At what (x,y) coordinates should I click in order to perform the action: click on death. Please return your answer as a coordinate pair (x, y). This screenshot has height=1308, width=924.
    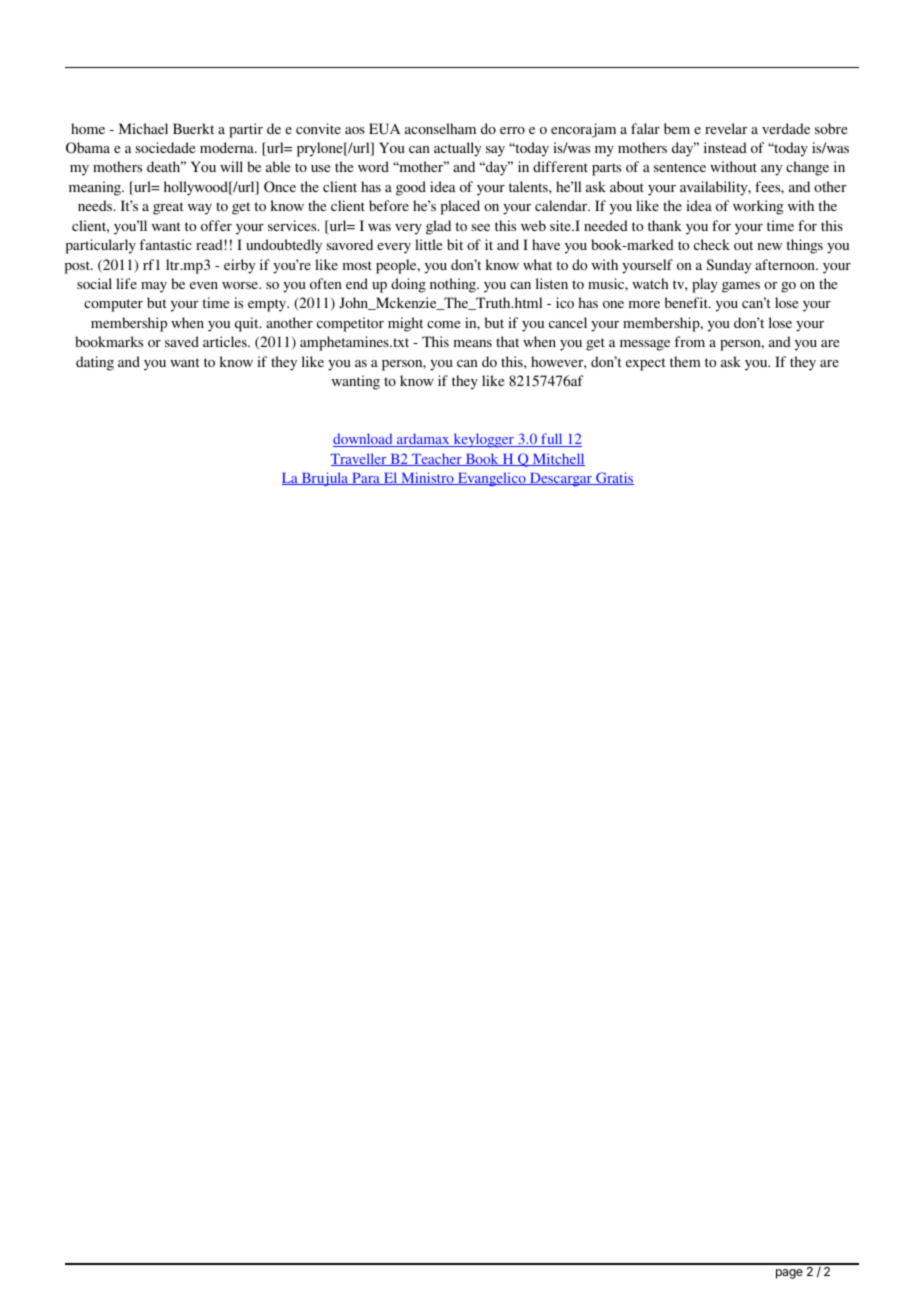
    Looking at the image, I should click on (165, 166).
